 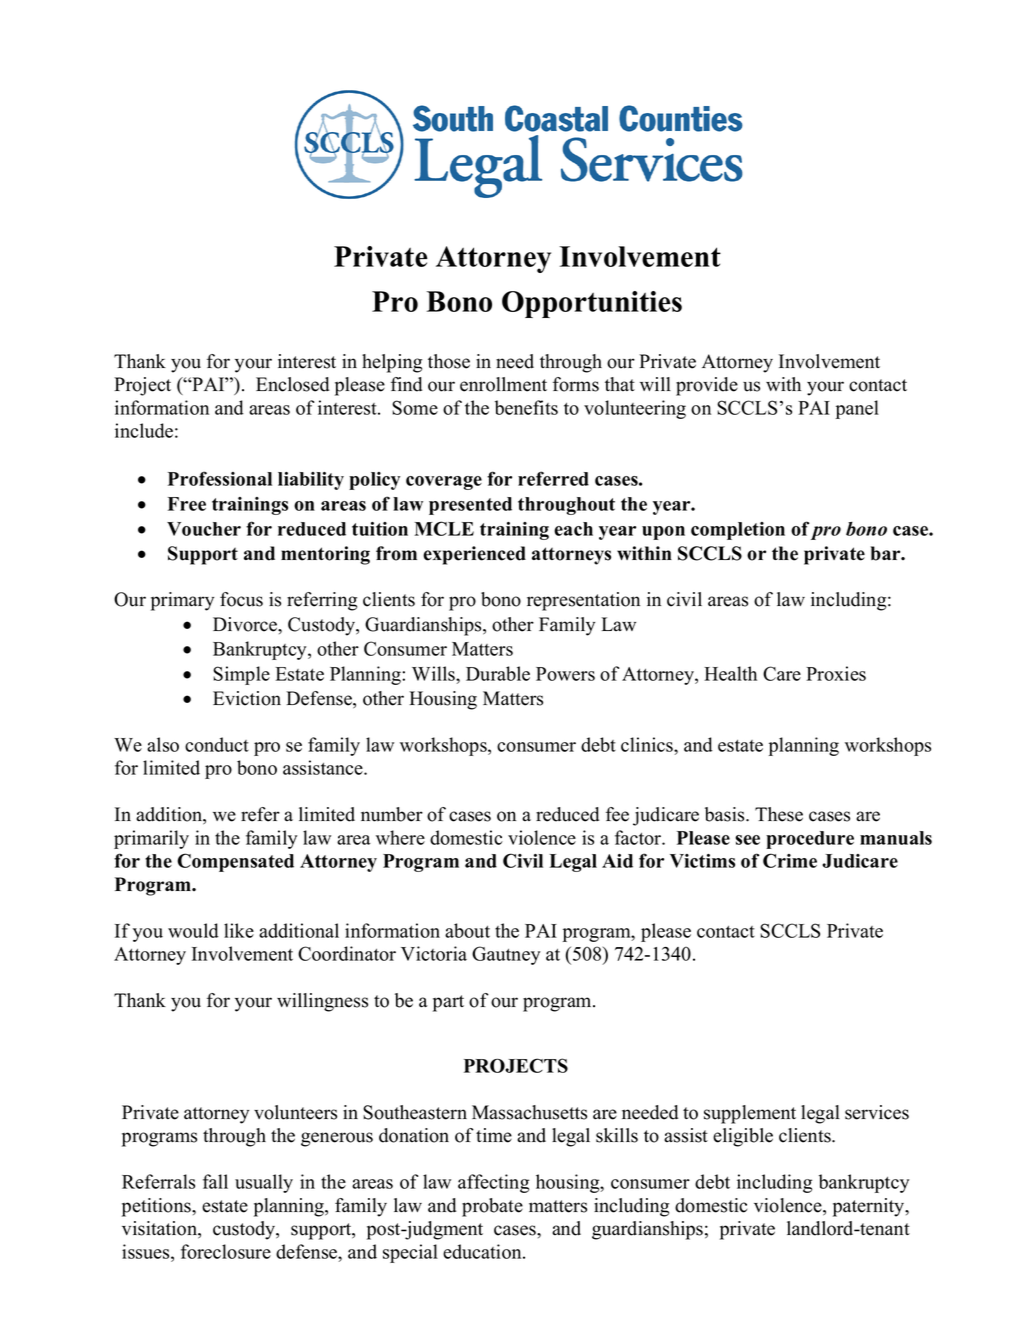 I want to click on foreclosure, so click(x=226, y=1251).
